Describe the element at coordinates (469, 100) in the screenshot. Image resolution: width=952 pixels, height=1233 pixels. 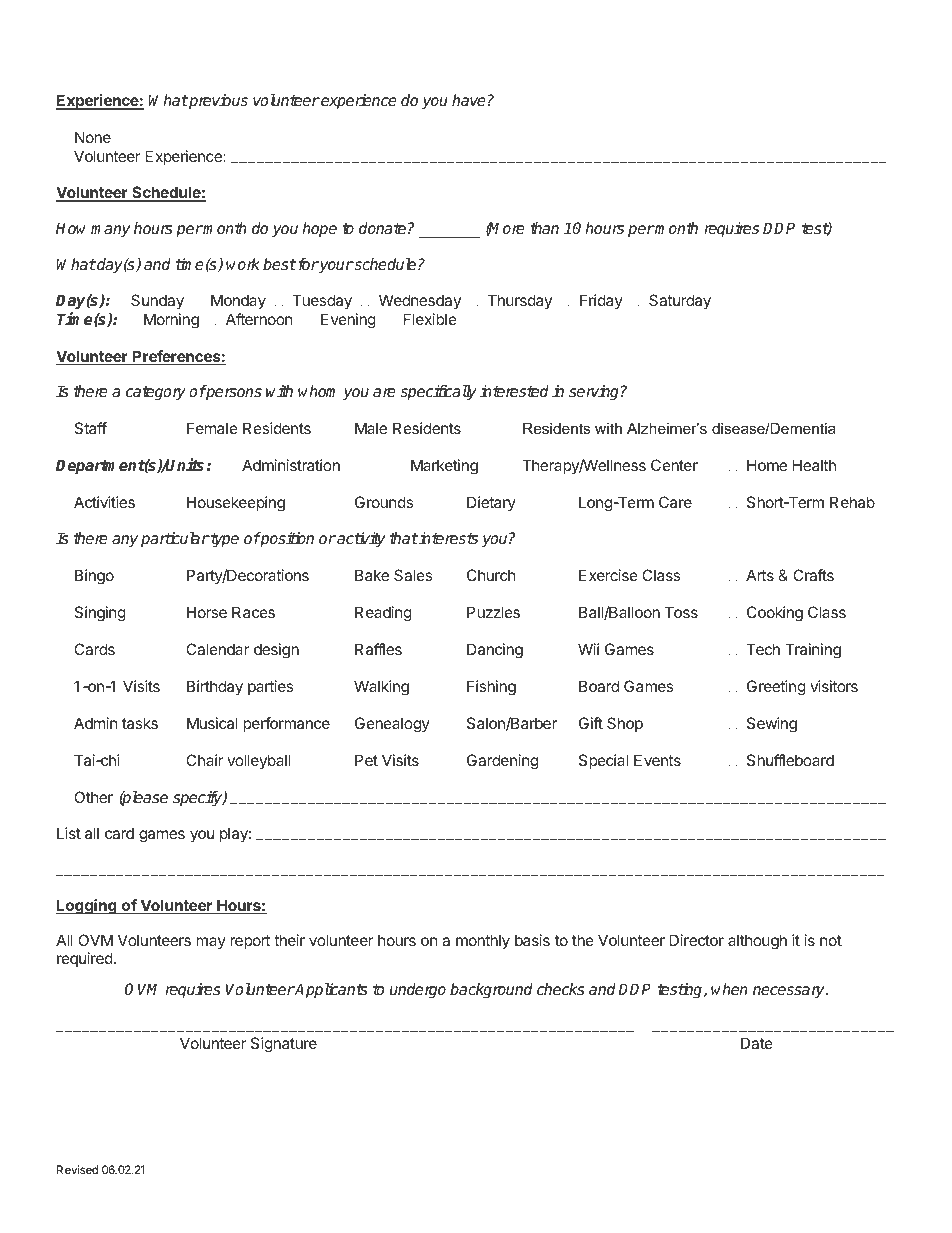
I see `have` at that location.
